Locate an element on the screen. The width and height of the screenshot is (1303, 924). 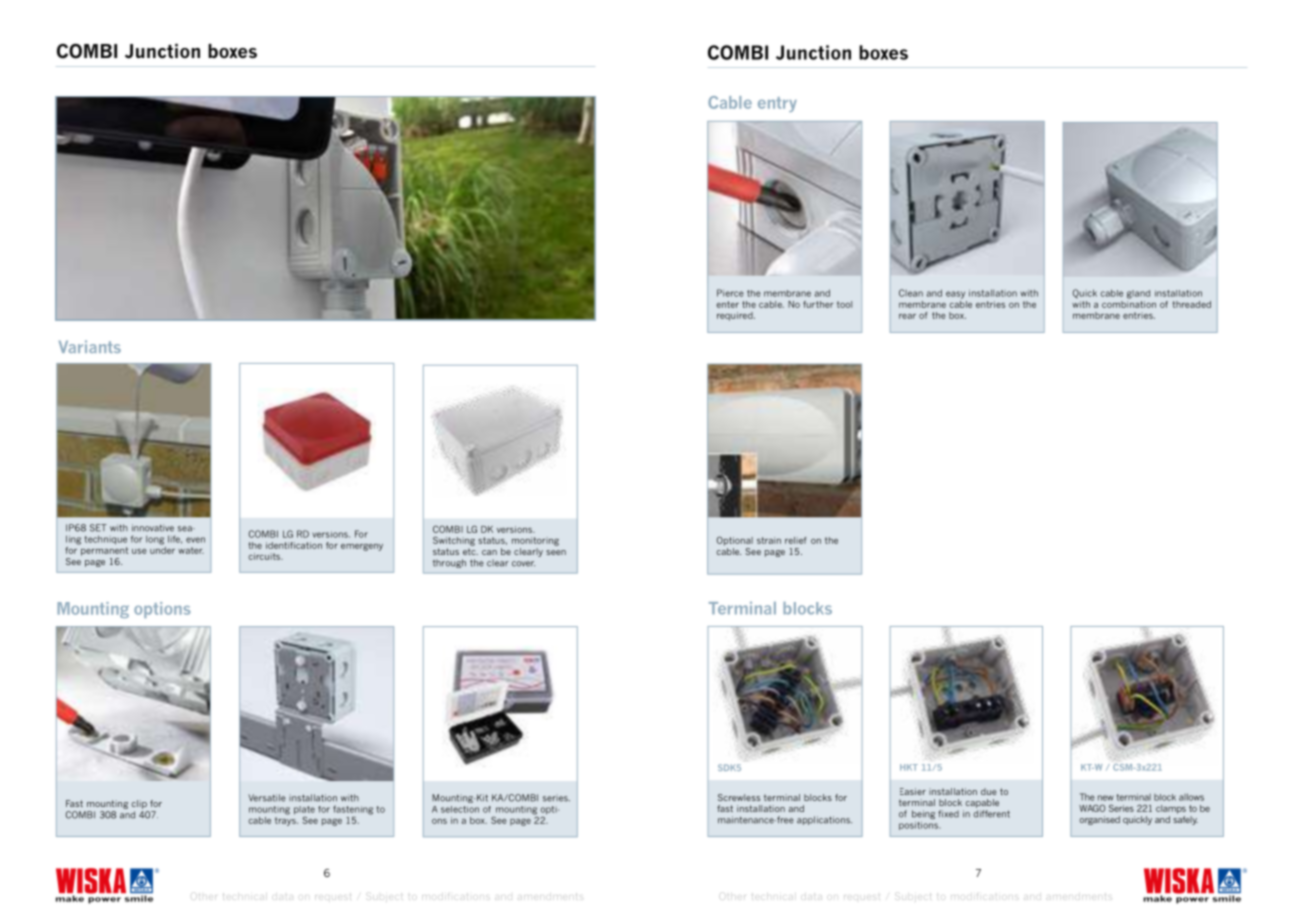
enter is located at coordinates (728, 304).
